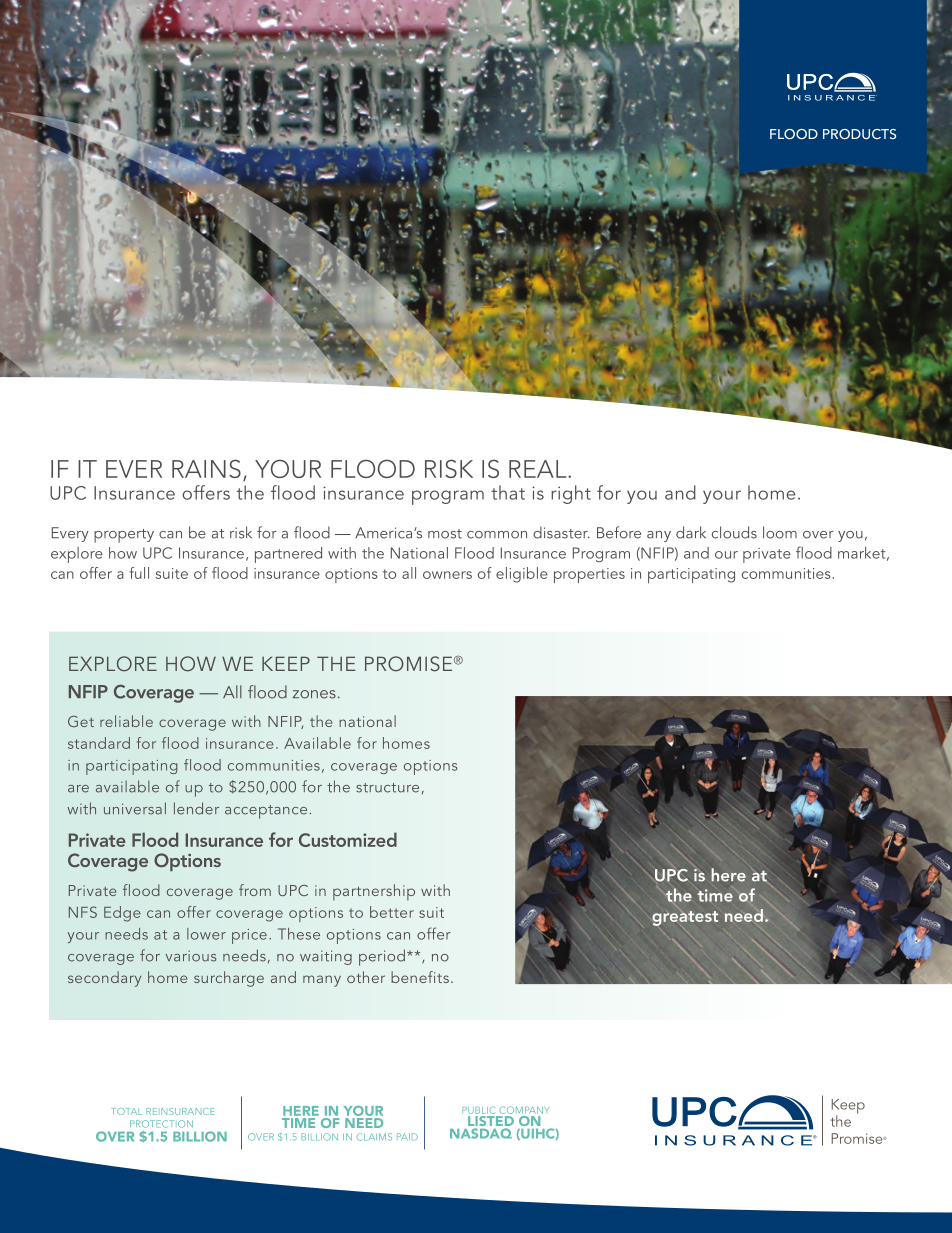 The image size is (952, 1233). What do you see at coordinates (780, 532) in the screenshot?
I see `loom` at bounding box center [780, 532].
